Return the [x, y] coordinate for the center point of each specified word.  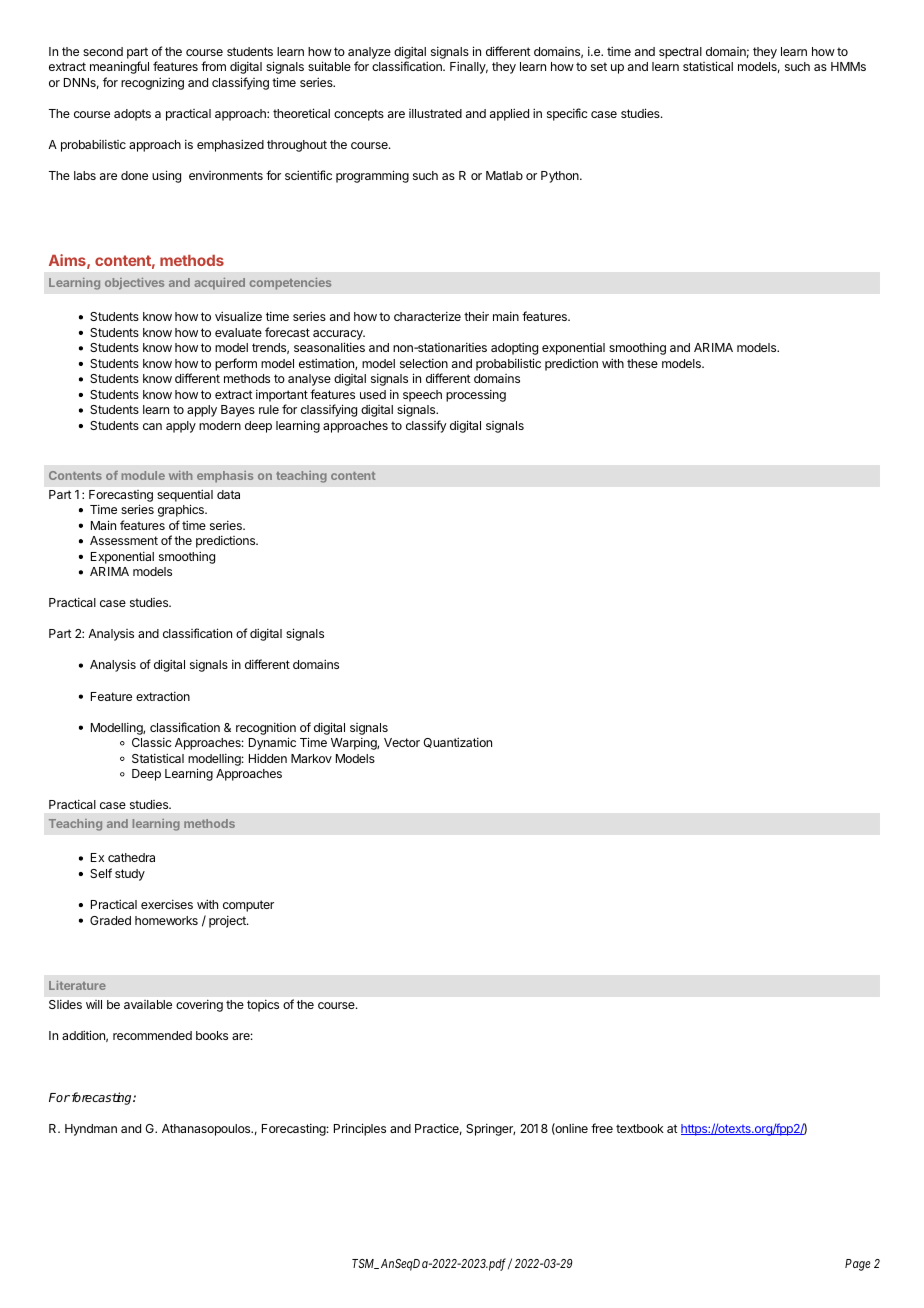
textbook [640, 1128]
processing [476, 395]
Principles [360, 1129]
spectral [680, 53]
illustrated [435, 113]
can [152, 426]
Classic [152, 742]
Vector [402, 742]
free [602, 1128]
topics [263, 1005]
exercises [167, 904]
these [642, 363]
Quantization [457, 742]
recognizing [152, 83]
